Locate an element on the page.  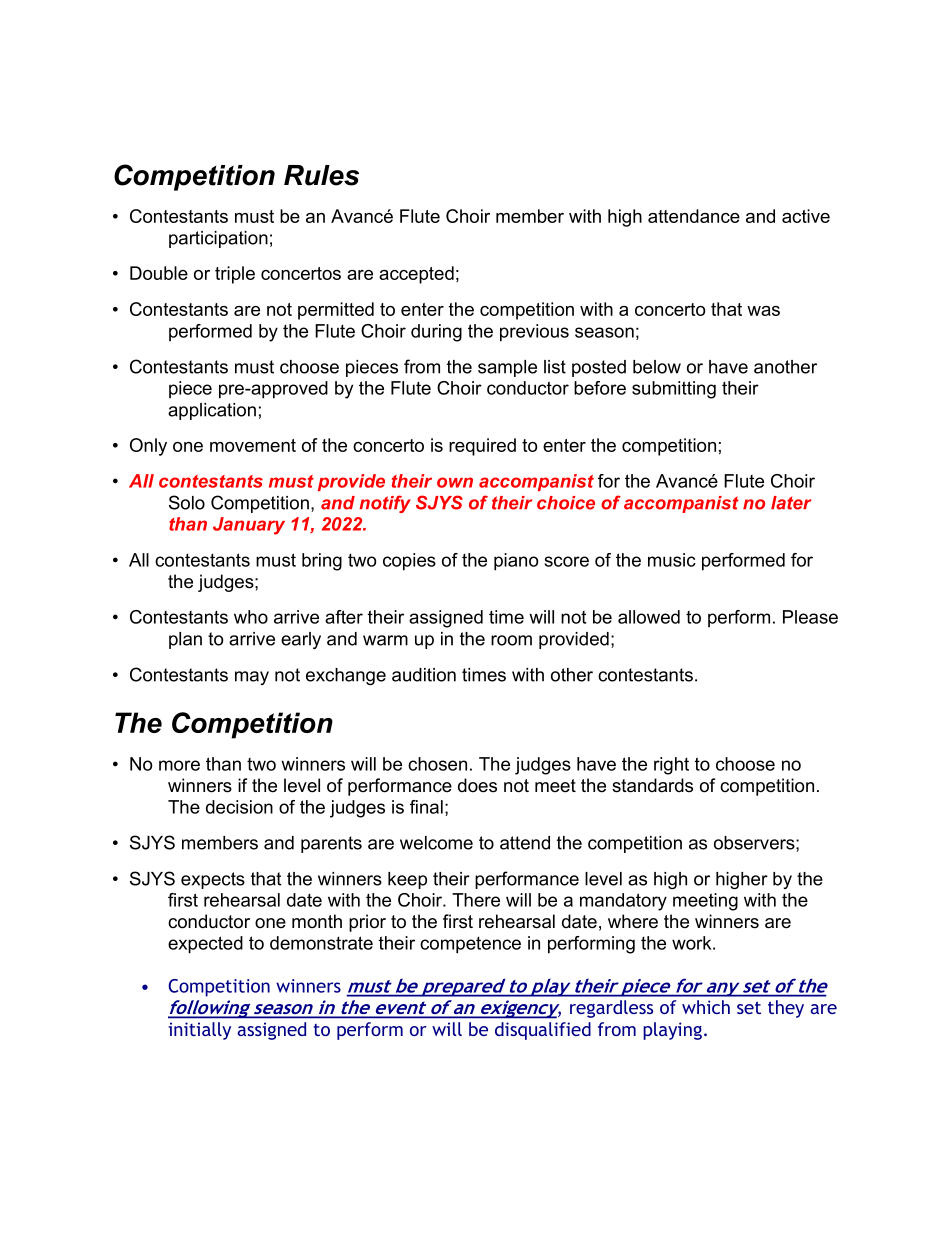
who is located at coordinates (251, 617).
